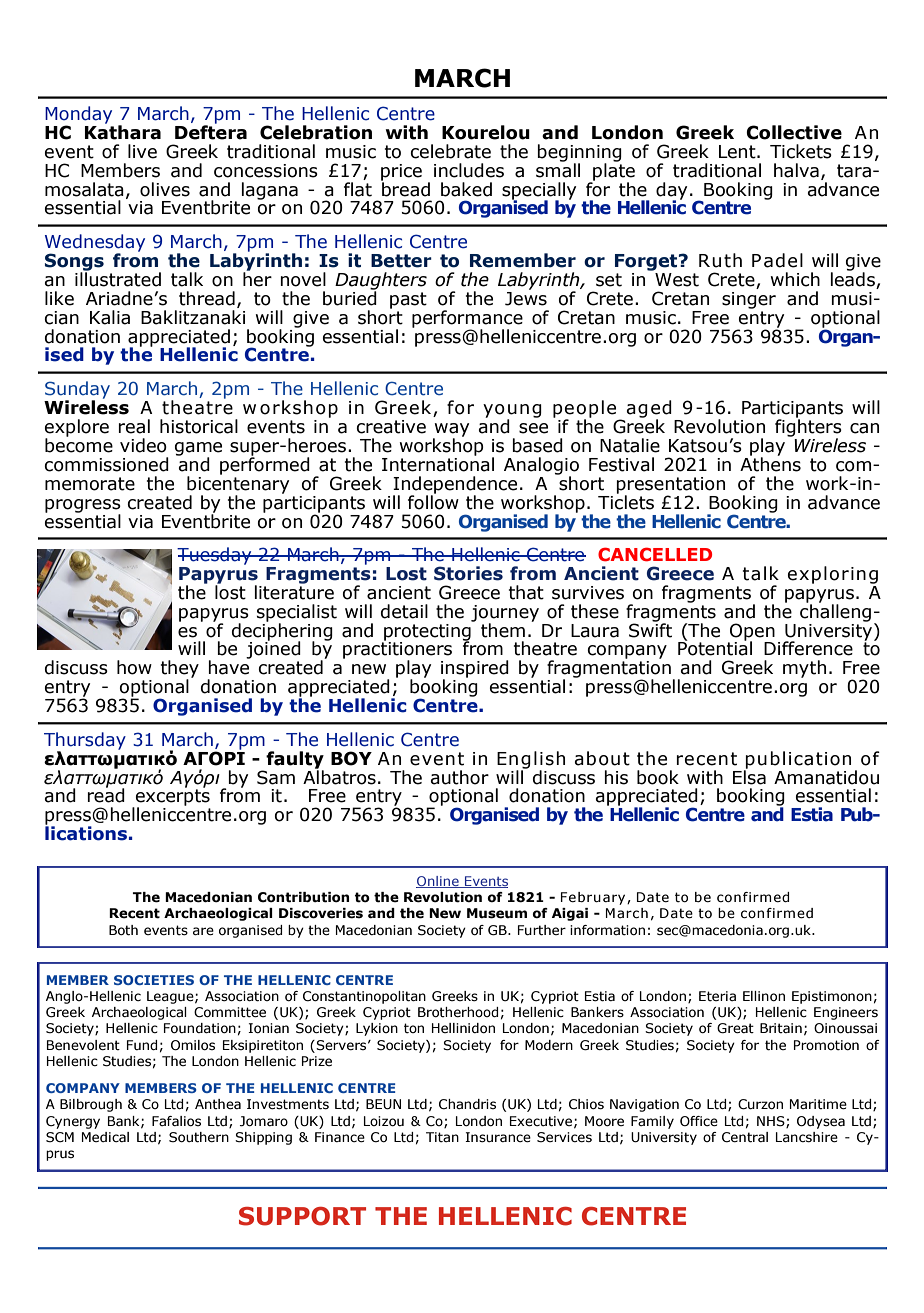  Describe the element at coordinates (266, 171) in the page. I see `concessions` at that location.
